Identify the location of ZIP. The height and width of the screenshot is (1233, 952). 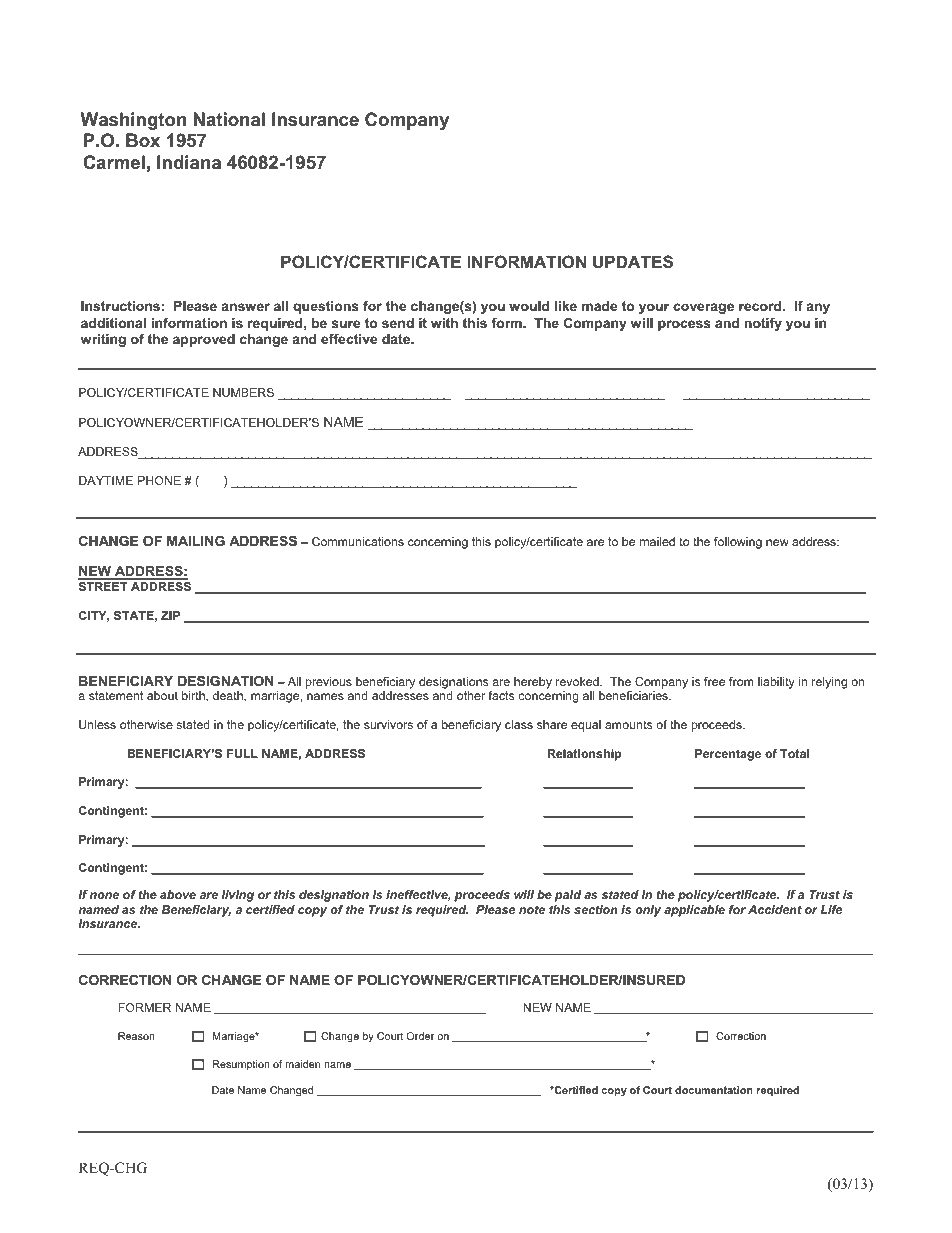
(170, 615).
